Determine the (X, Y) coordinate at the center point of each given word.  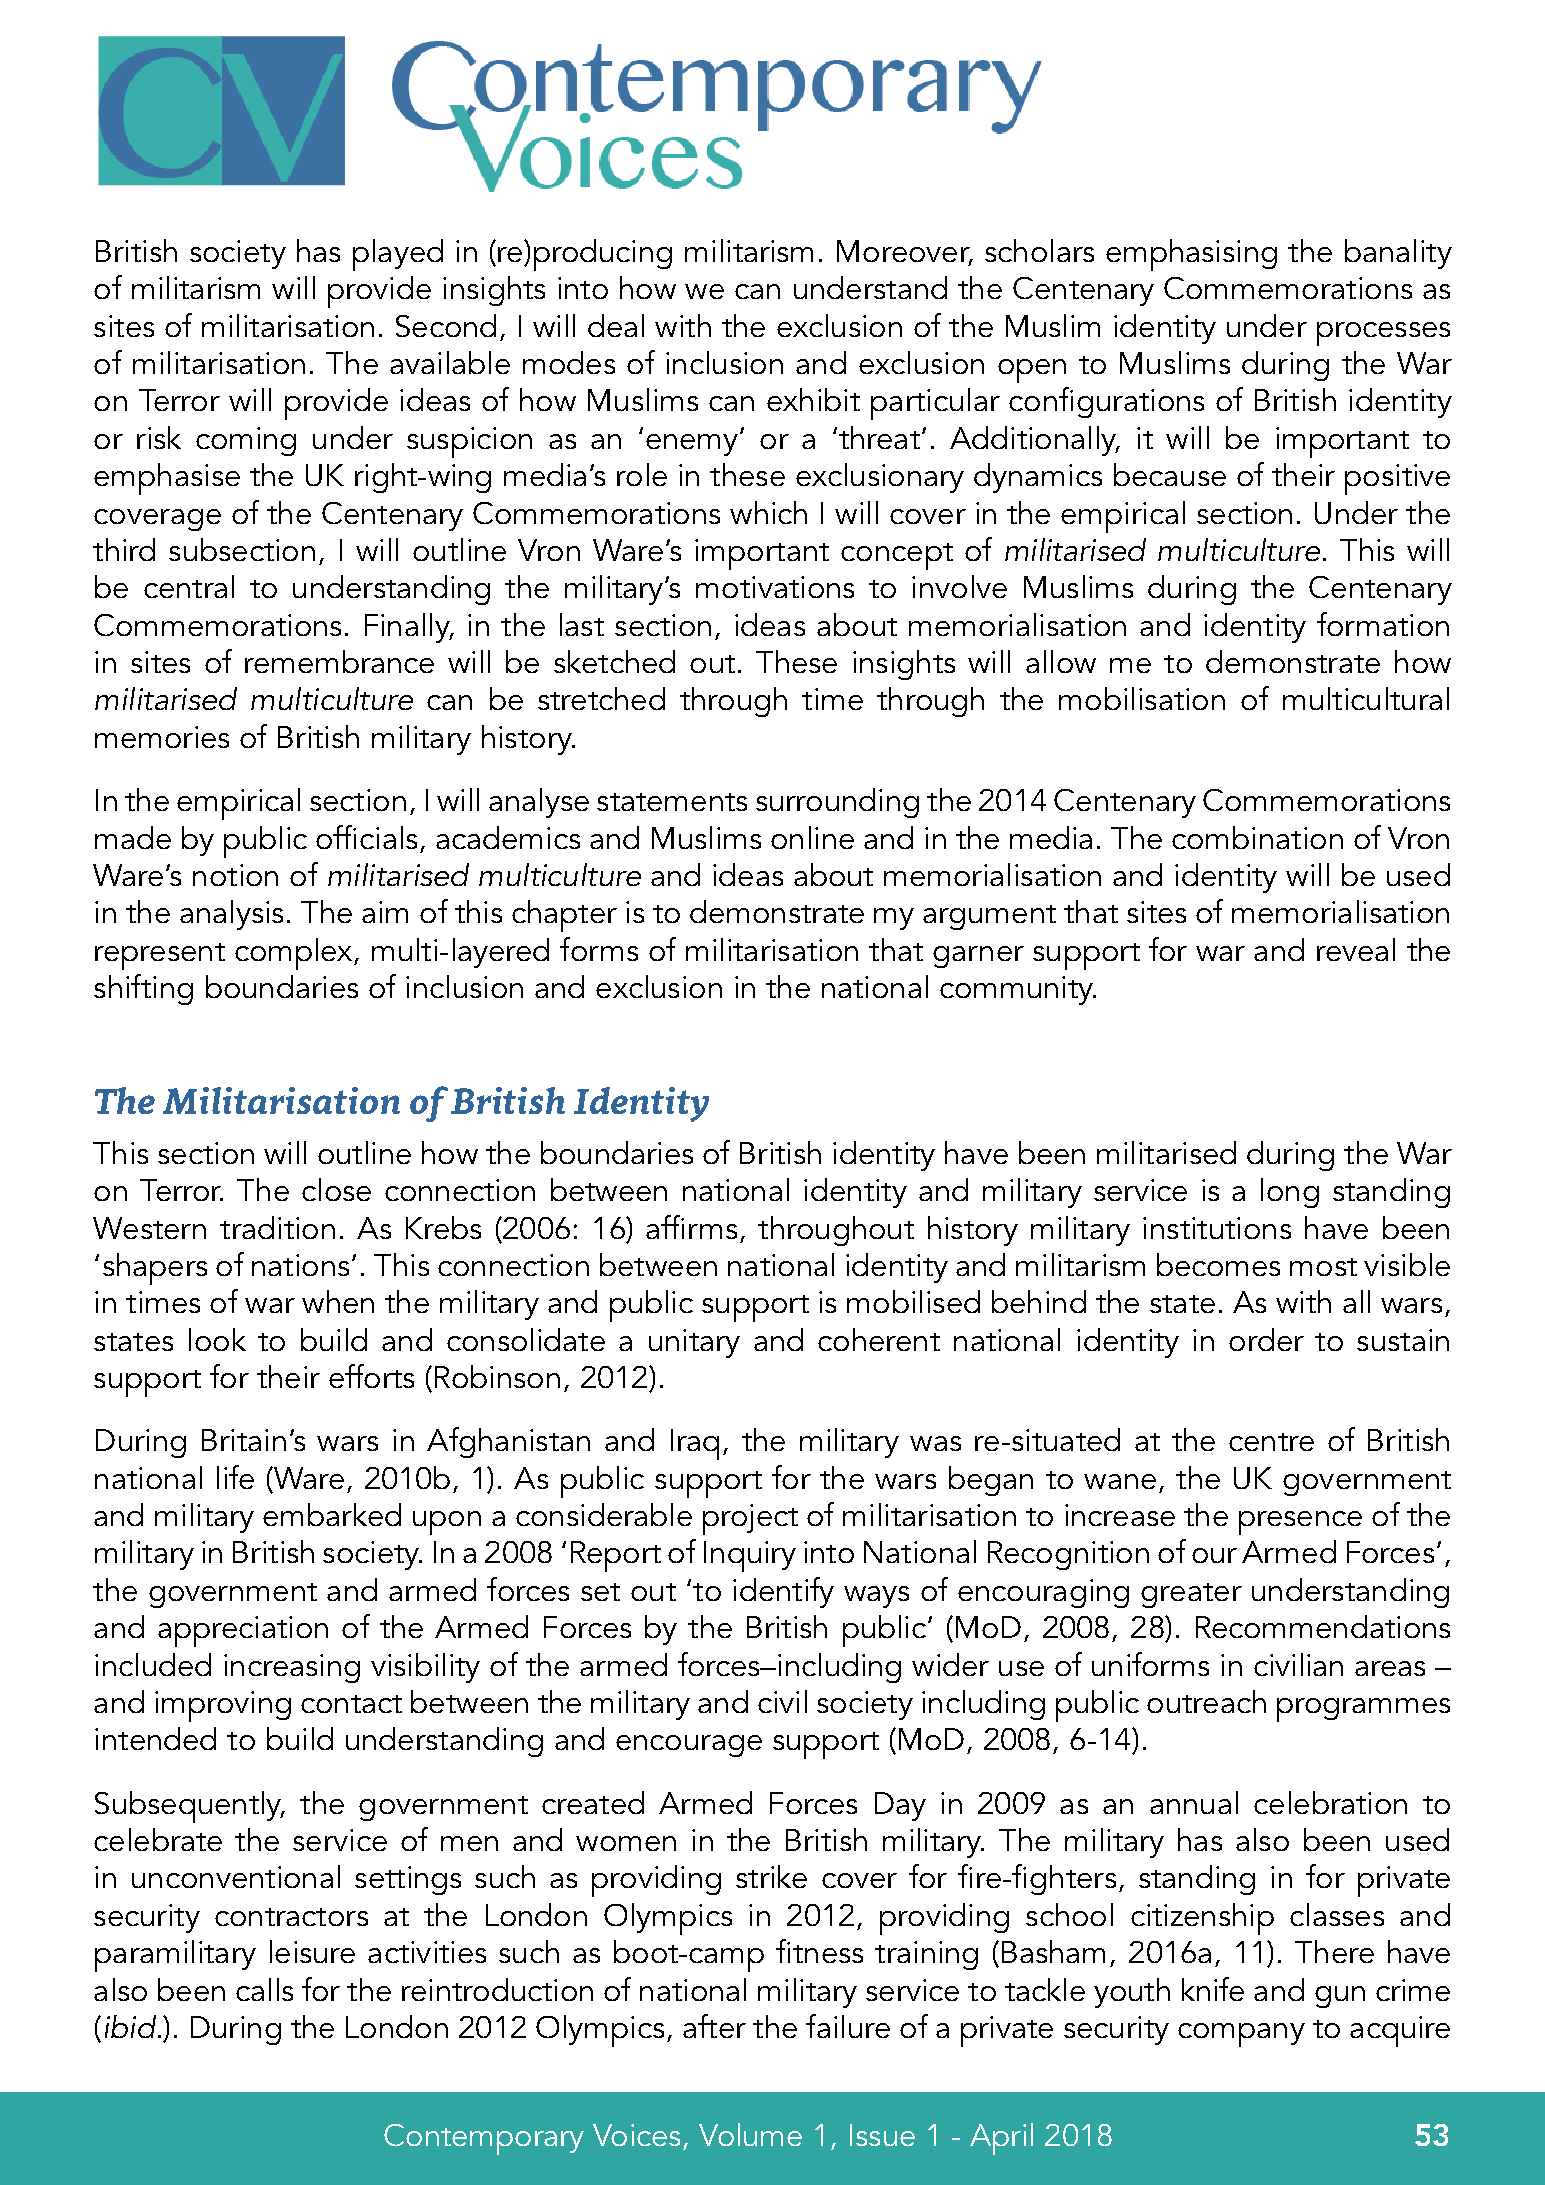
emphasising (1191, 255)
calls (264, 1989)
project (750, 1519)
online (812, 837)
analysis (231, 915)
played (398, 255)
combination (1257, 837)
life (235, 1477)
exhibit (813, 399)
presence (1300, 1523)
